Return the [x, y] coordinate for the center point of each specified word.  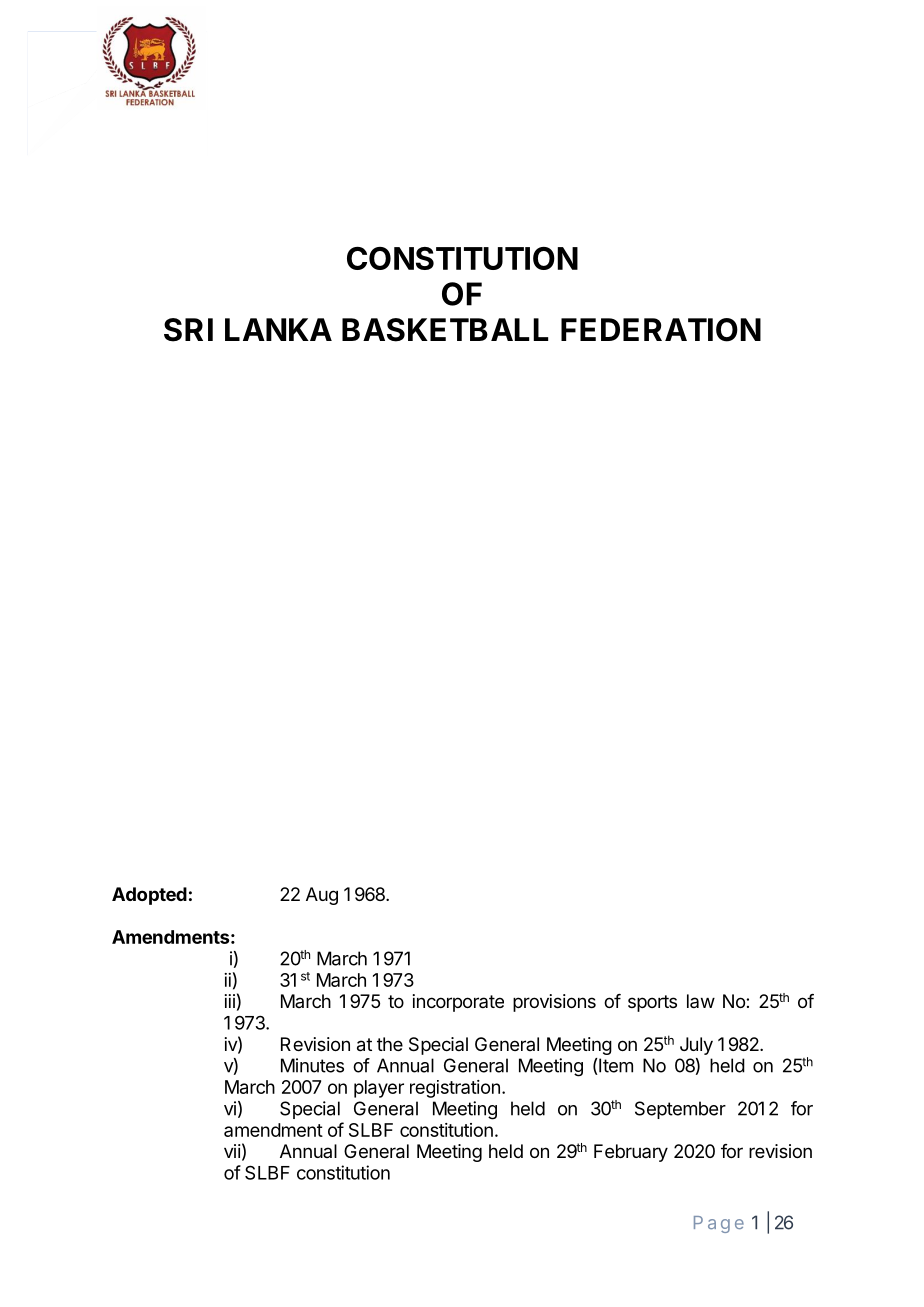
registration [455, 1089]
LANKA [278, 329]
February [631, 1153]
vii [232, 1151]
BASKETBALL [445, 330]
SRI [188, 330]
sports [652, 1003]
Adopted [149, 896]
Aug [322, 896]
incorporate [458, 1003]
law [701, 1001]
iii [230, 1001]
